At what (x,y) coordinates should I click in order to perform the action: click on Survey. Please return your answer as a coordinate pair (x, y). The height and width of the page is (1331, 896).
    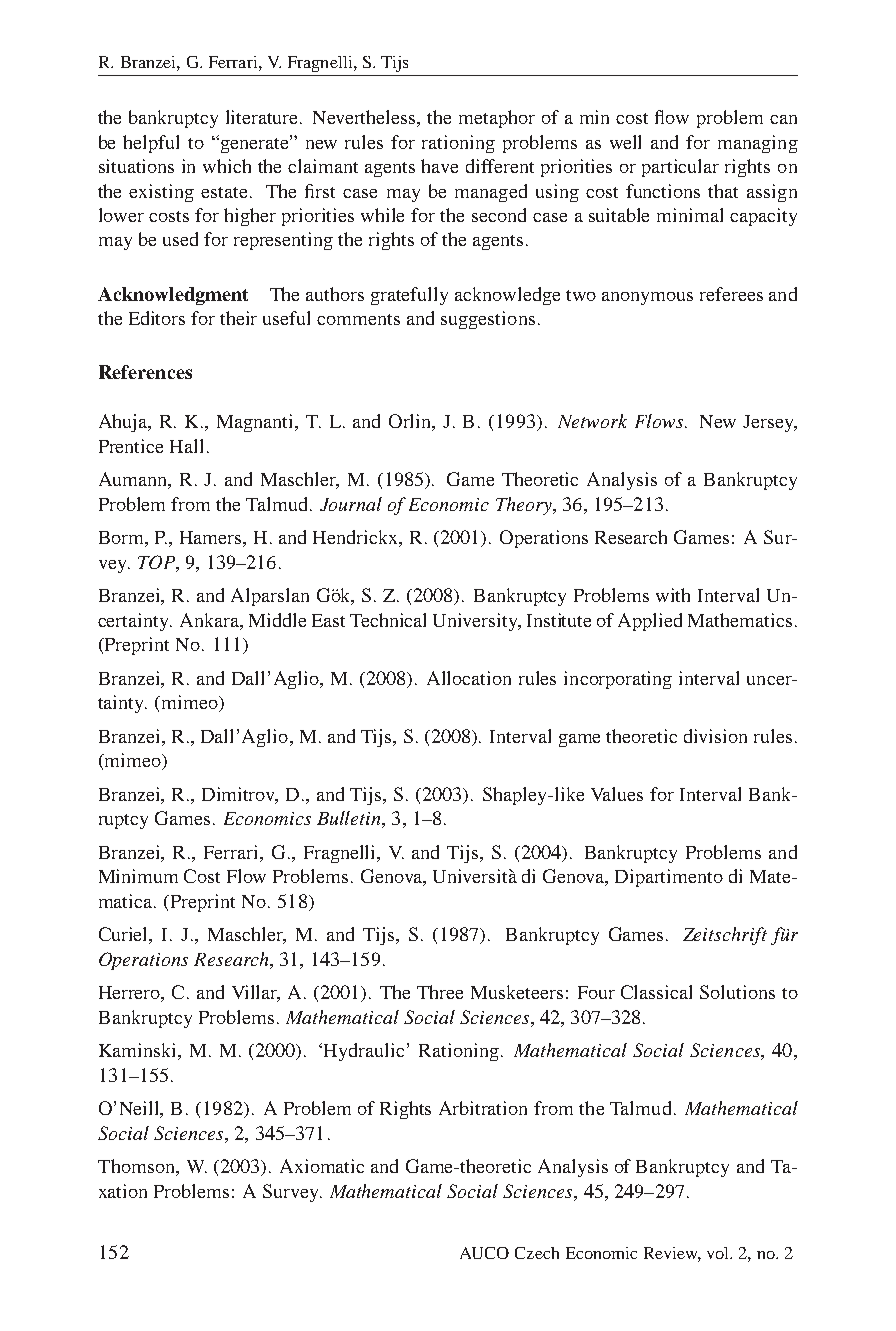
    Looking at the image, I should click on (292, 1193).
